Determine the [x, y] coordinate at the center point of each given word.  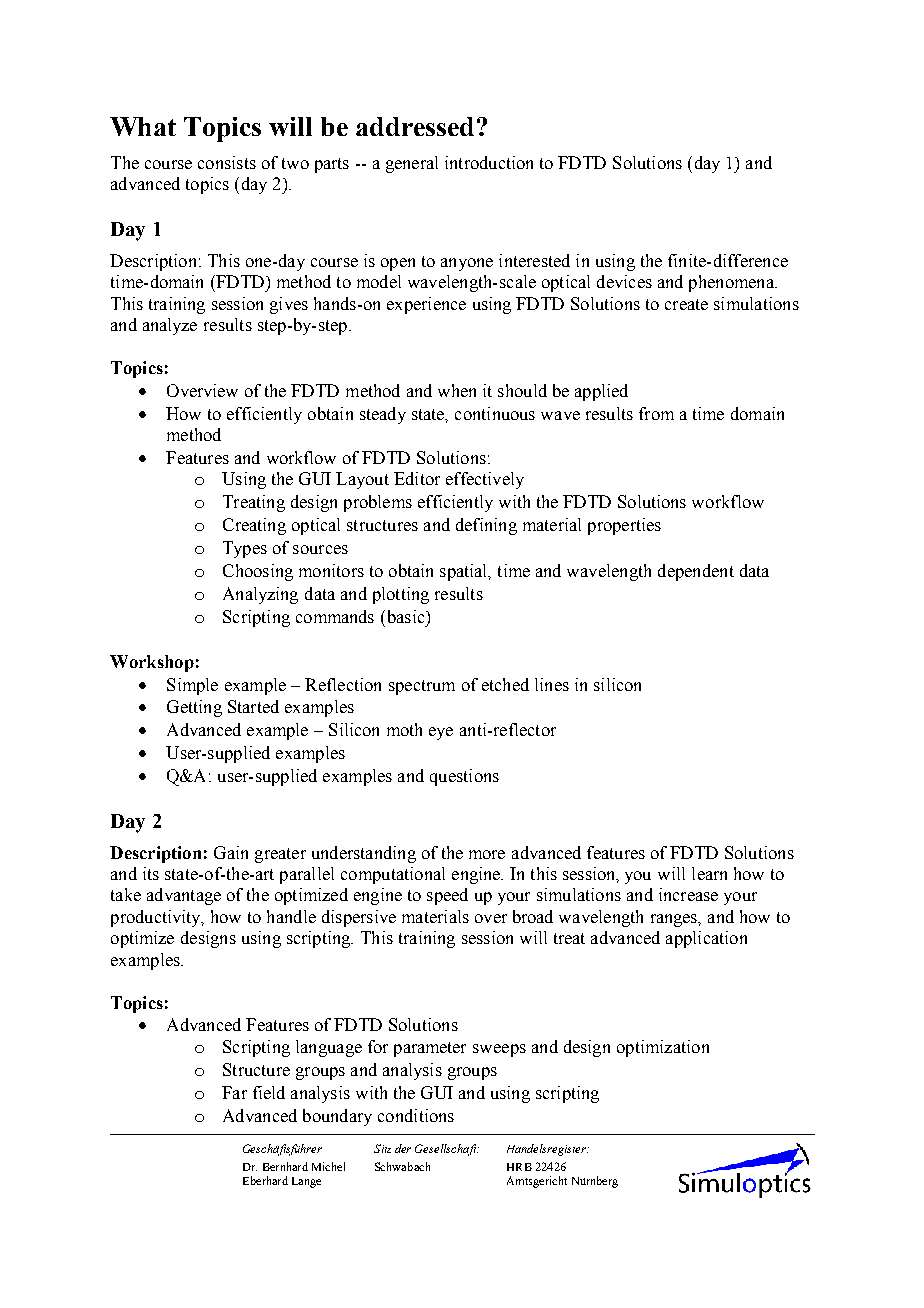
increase [688, 894]
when [457, 390]
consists [227, 162]
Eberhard [265, 1180]
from [656, 413]
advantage [184, 896]
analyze [170, 326]
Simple [192, 686]
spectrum [422, 687]
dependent [696, 572]
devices [624, 281]
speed [447, 896]
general [412, 164]
